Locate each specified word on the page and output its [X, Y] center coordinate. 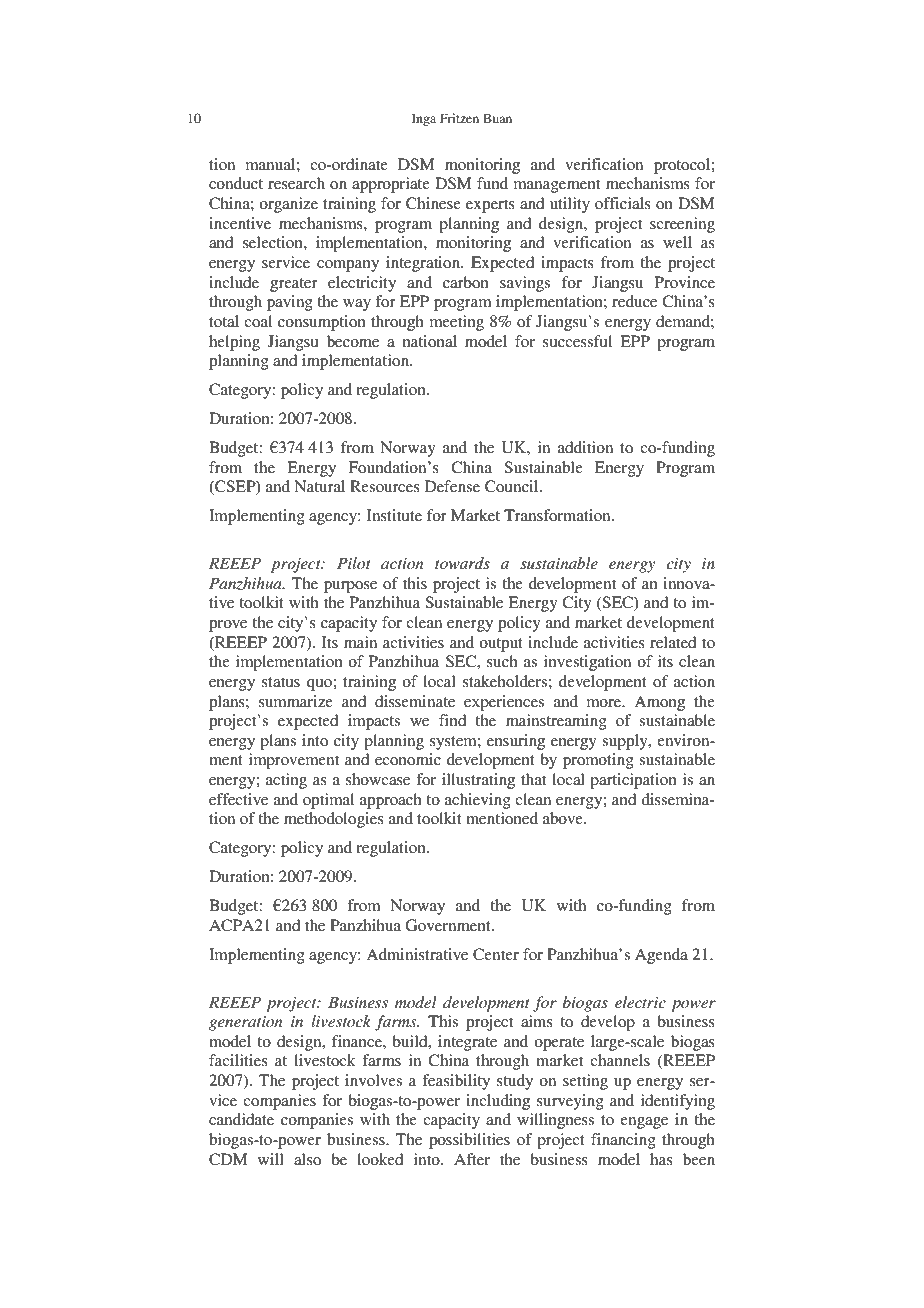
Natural [319, 486]
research [296, 183]
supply [626, 742]
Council [513, 486]
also [307, 1159]
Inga [424, 119]
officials [623, 203]
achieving [478, 801]
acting [286, 781]
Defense [452, 486]
